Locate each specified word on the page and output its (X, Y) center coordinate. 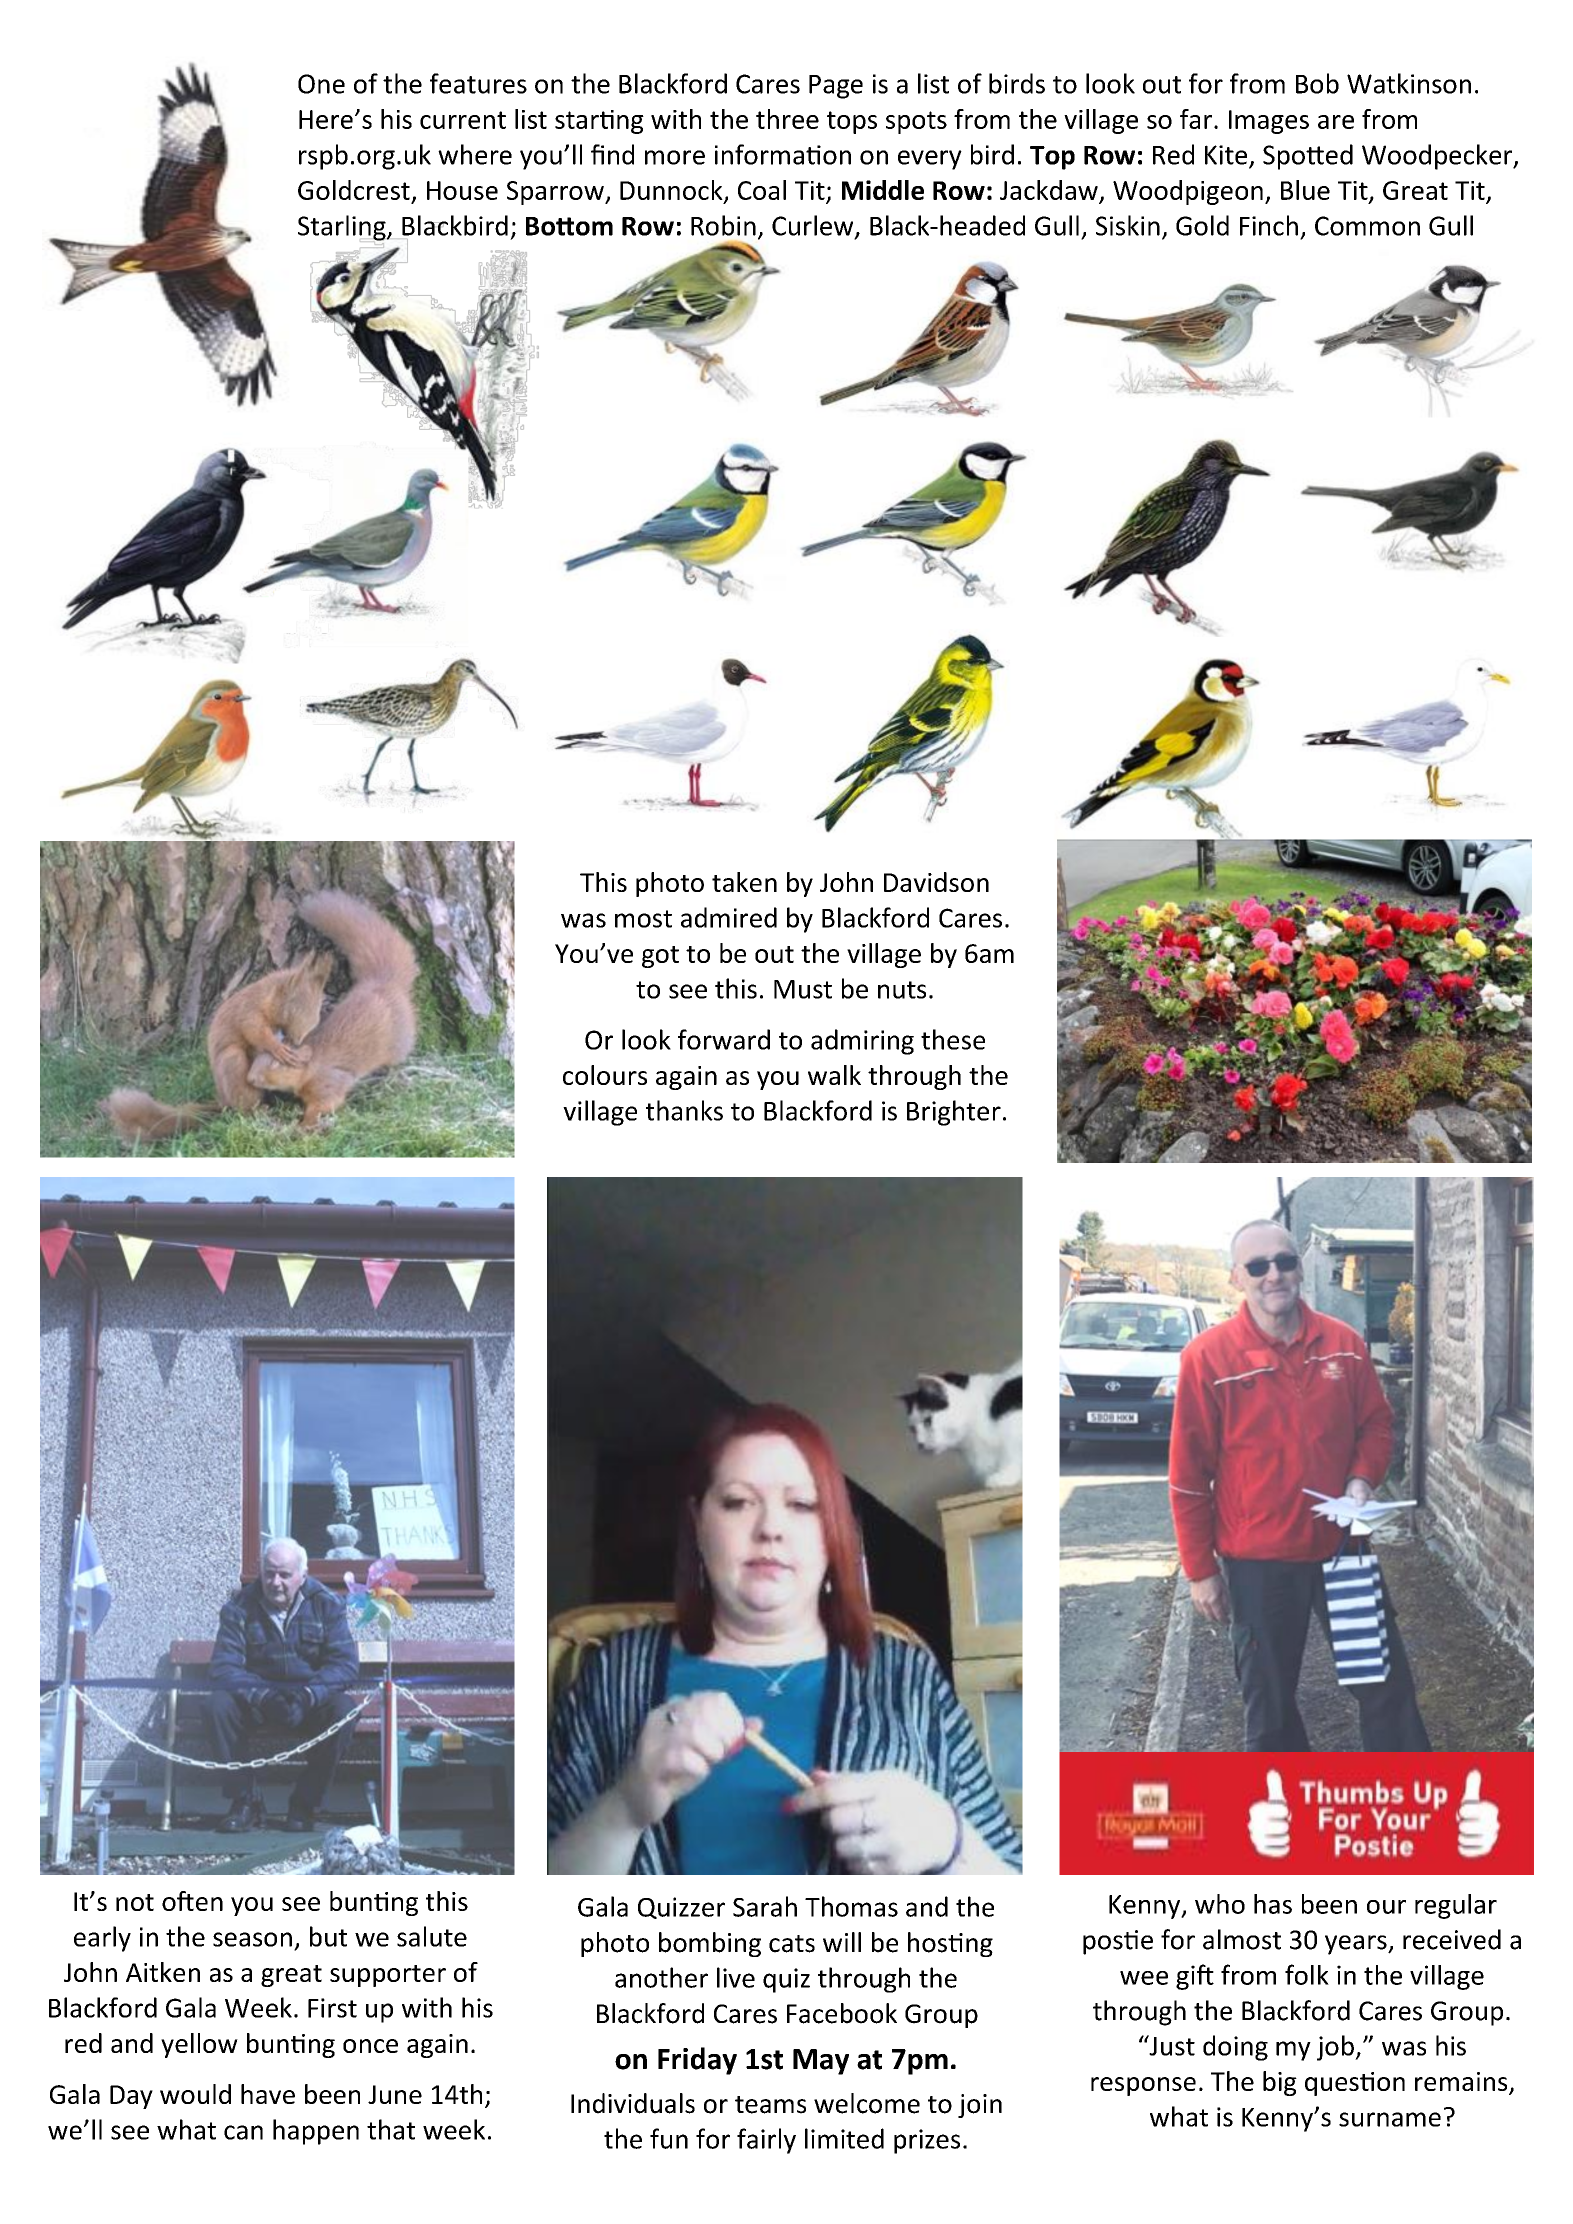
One (321, 84)
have (268, 2094)
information (783, 154)
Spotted (1308, 157)
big (1280, 2083)
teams (770, 2105)
